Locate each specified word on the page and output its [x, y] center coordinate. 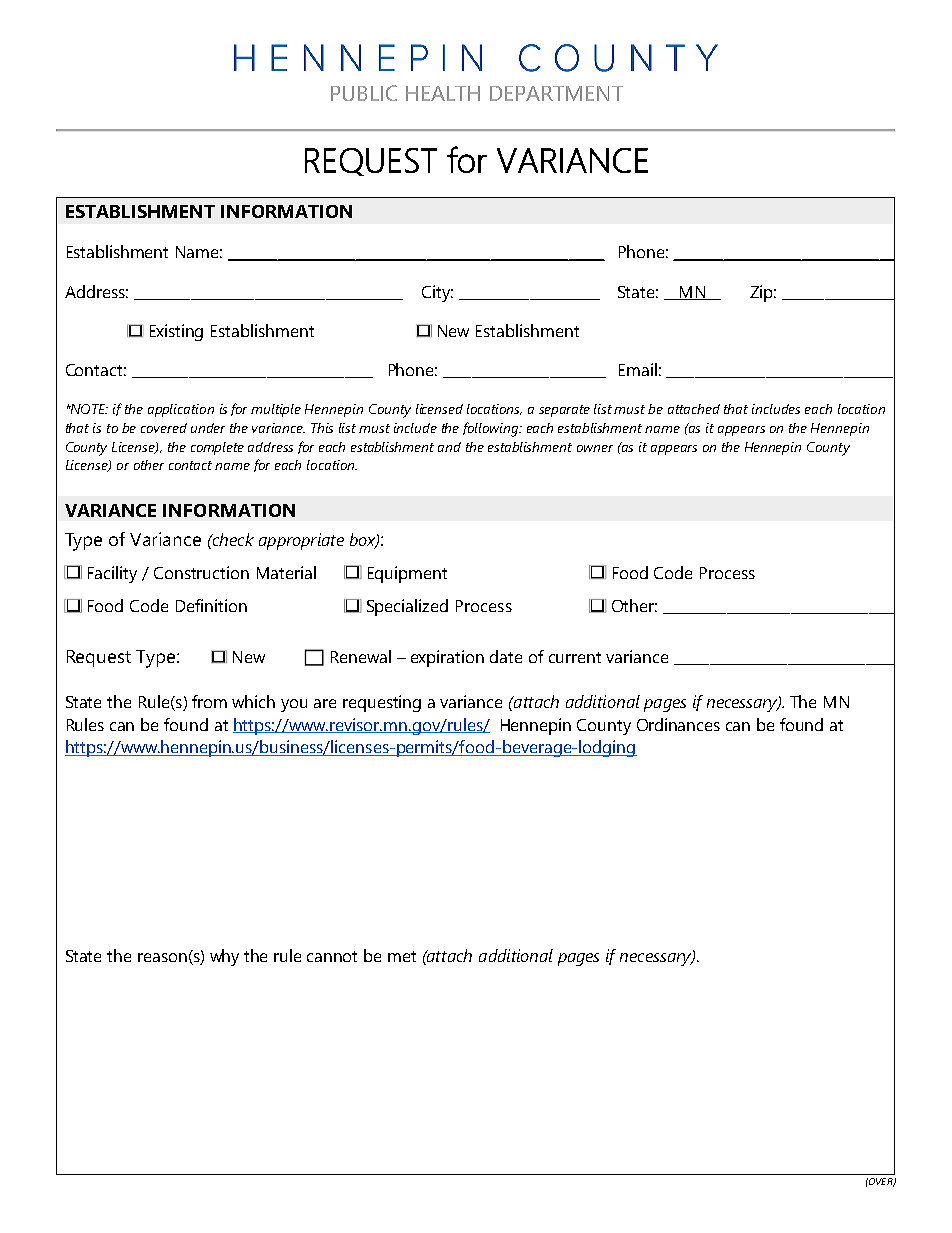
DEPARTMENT [556, 93]
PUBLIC [364, 93]
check [232, 539]
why [224, 957]
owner [595, 448]
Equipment [407, 574]
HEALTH [443, 93]
